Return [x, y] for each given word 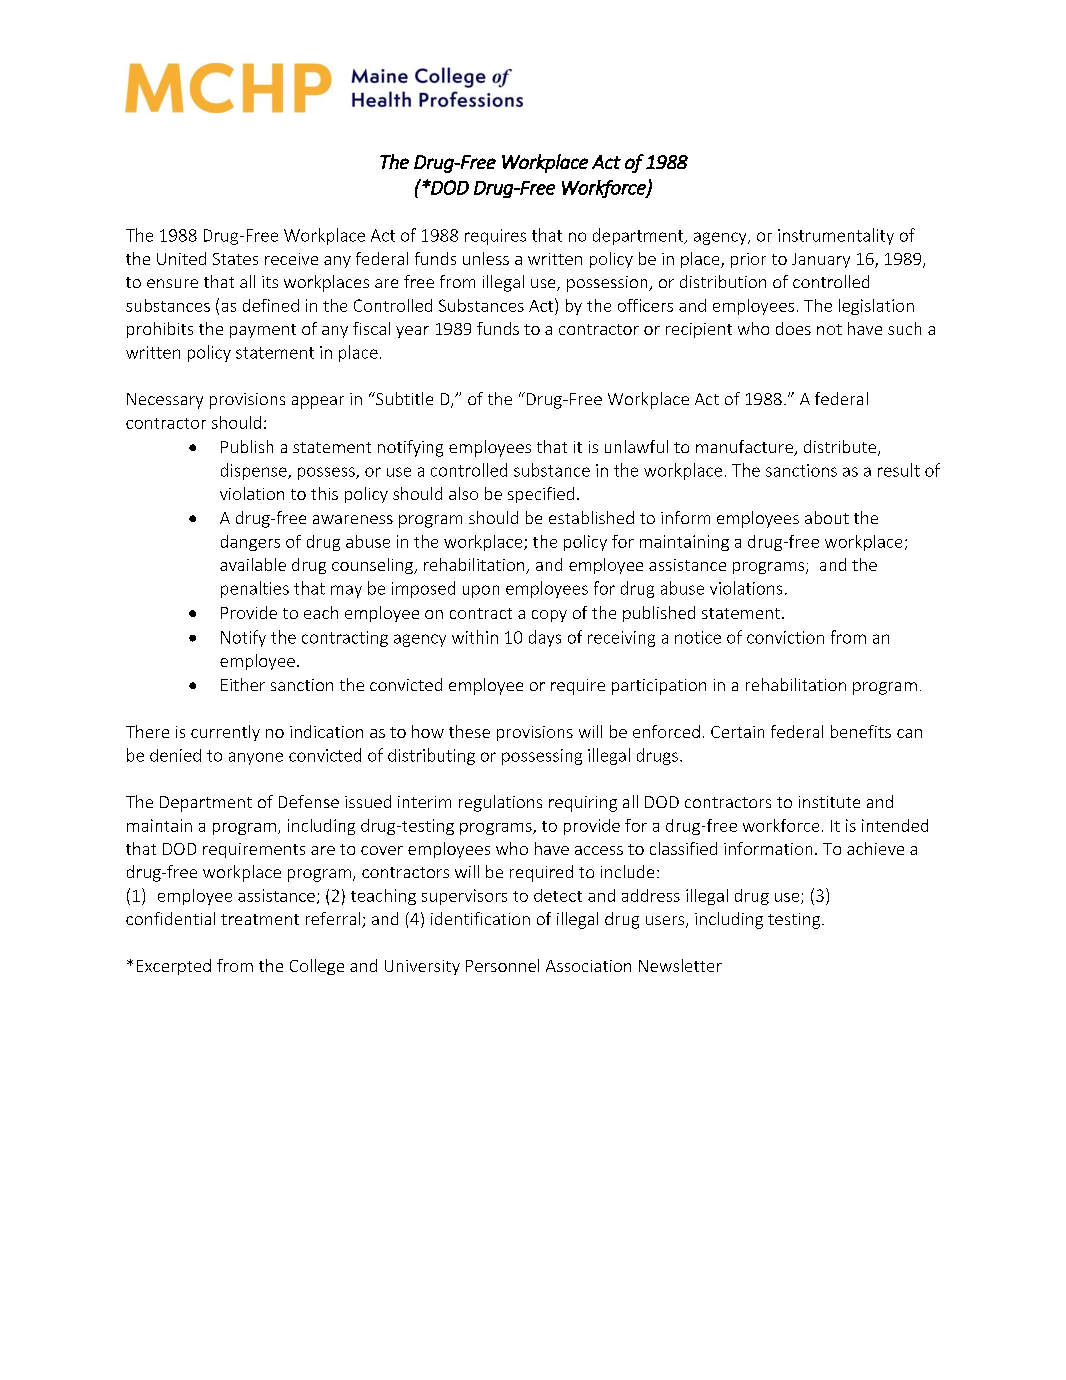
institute [829, 802]
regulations [500, 803]
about [827, 517]
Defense [309, 801]
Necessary [165, 401]
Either [243, 684]
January [821, 260]
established [591, 517]
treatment [260, 919]
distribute [841, 448]
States [235, 259]
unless [486, 258]
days [545, 638]
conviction [785, 637]
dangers [250, 543]
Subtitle [403, 398]
